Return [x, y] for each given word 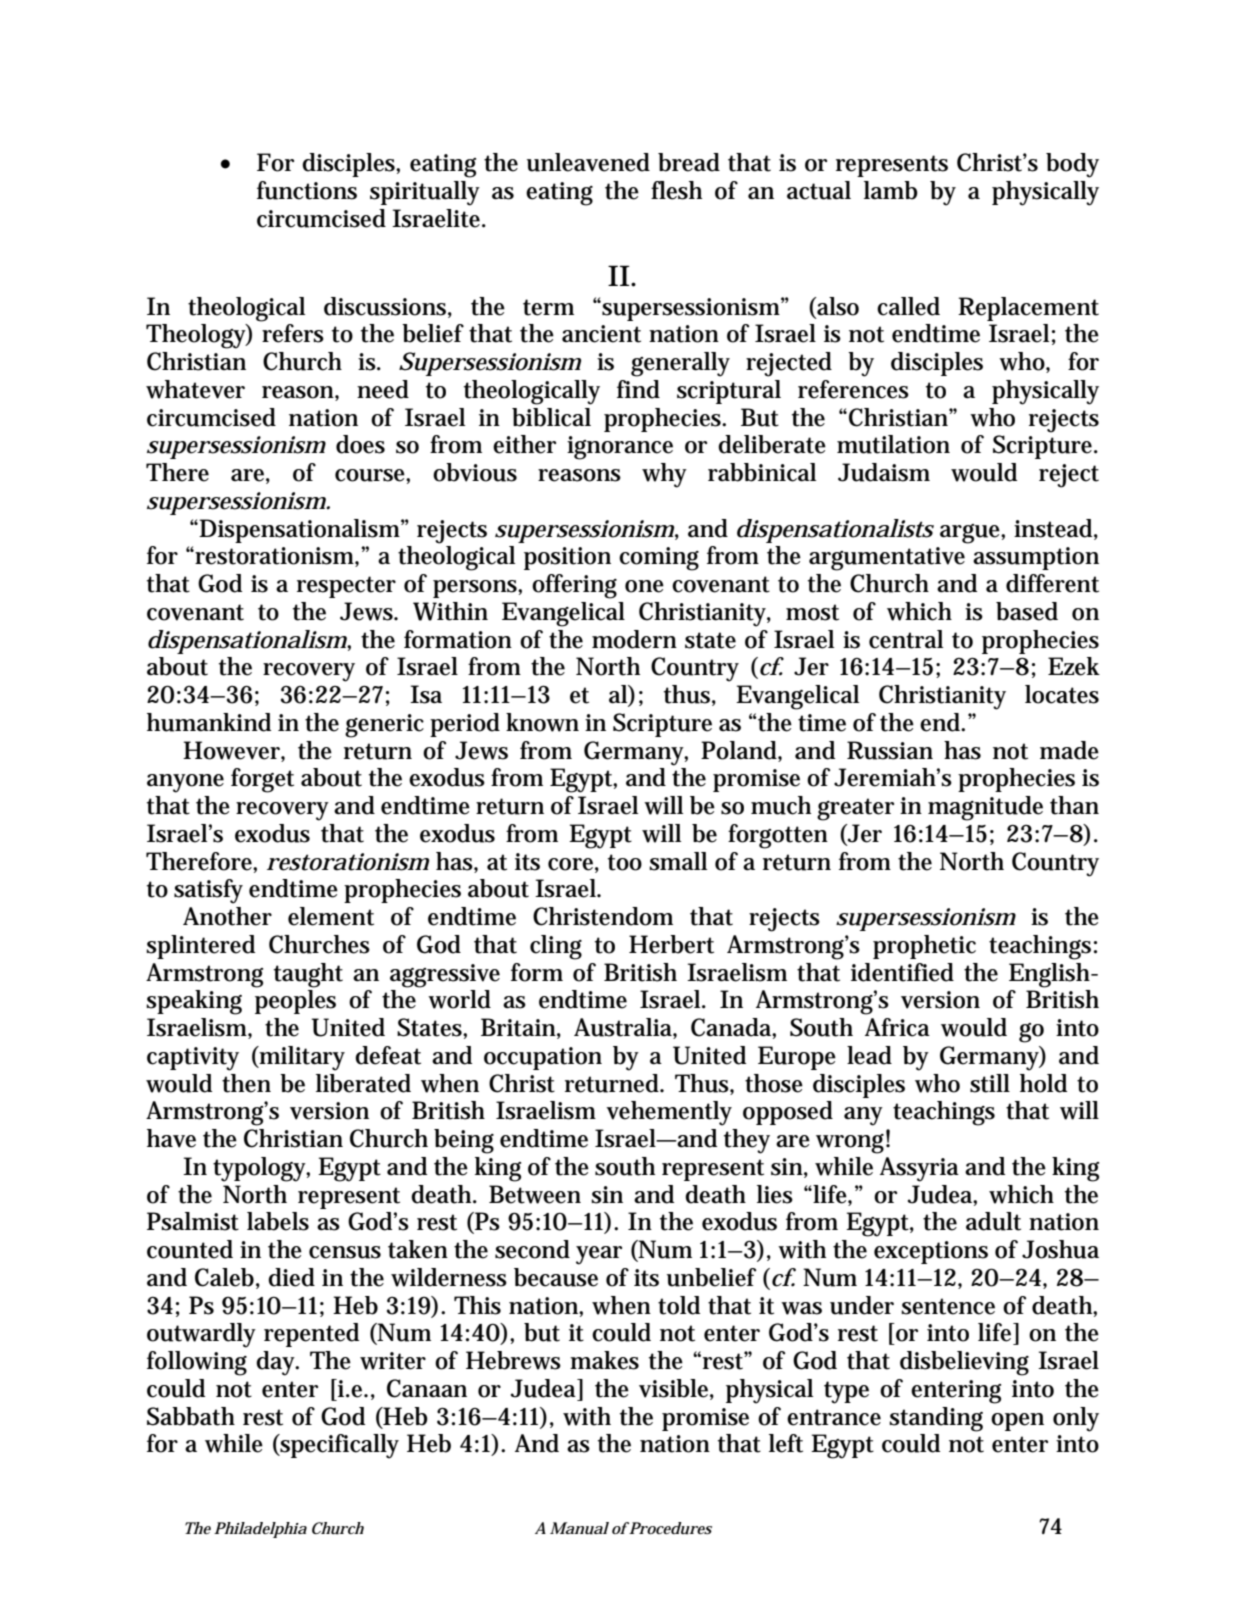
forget [262, 780]
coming [659, 559]
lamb [891, 190]
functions [307, 190]
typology [260, 1169]
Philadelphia [260, 1530]
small [678, 861]
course [370, 475]
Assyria [919, 1169]
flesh [676, 190]
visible [673, 1388]
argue [970, 534]
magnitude [985, 808]
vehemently [669, 1113]
